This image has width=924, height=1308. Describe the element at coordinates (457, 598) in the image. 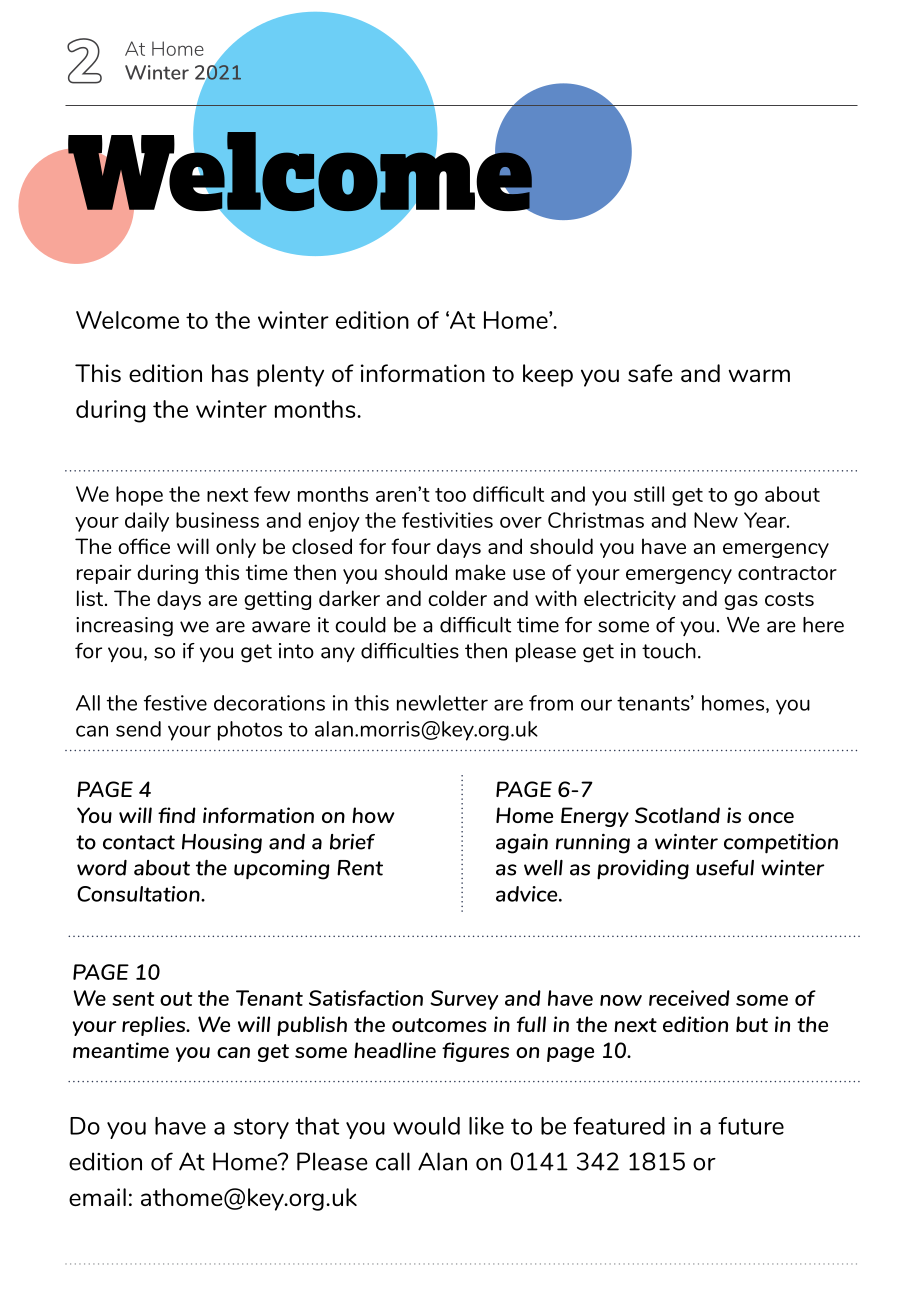

I see `colder` at that location.
